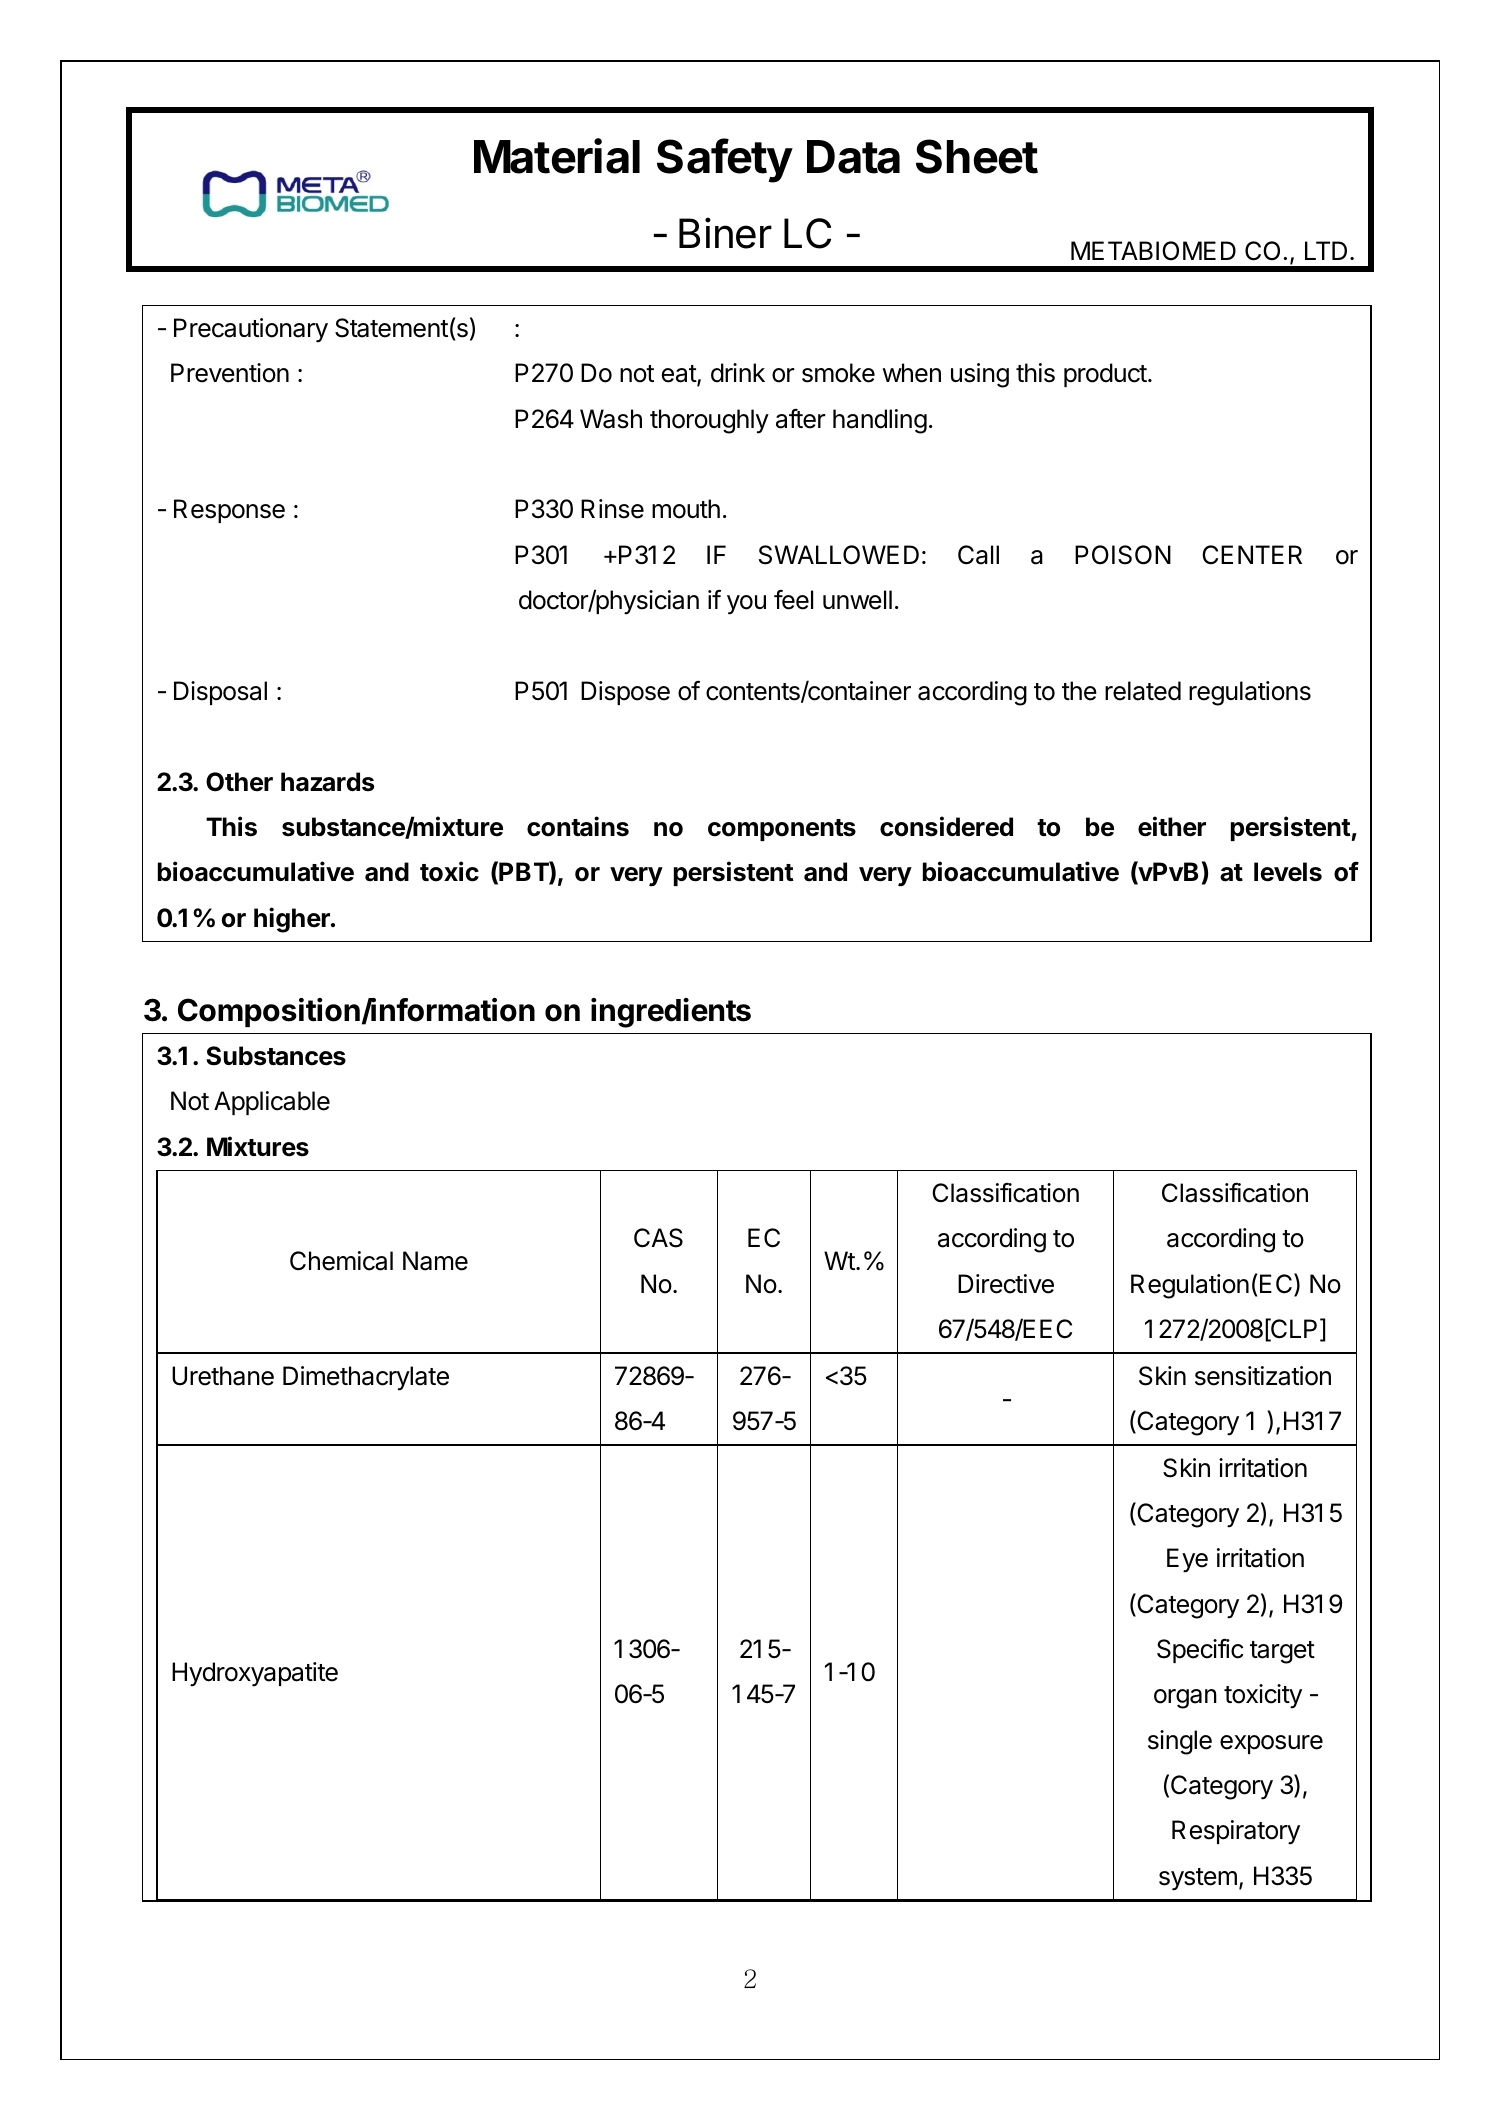  Describe the element at coordinates (1180, 1742) in the screenshot. I see `single` at that location.
